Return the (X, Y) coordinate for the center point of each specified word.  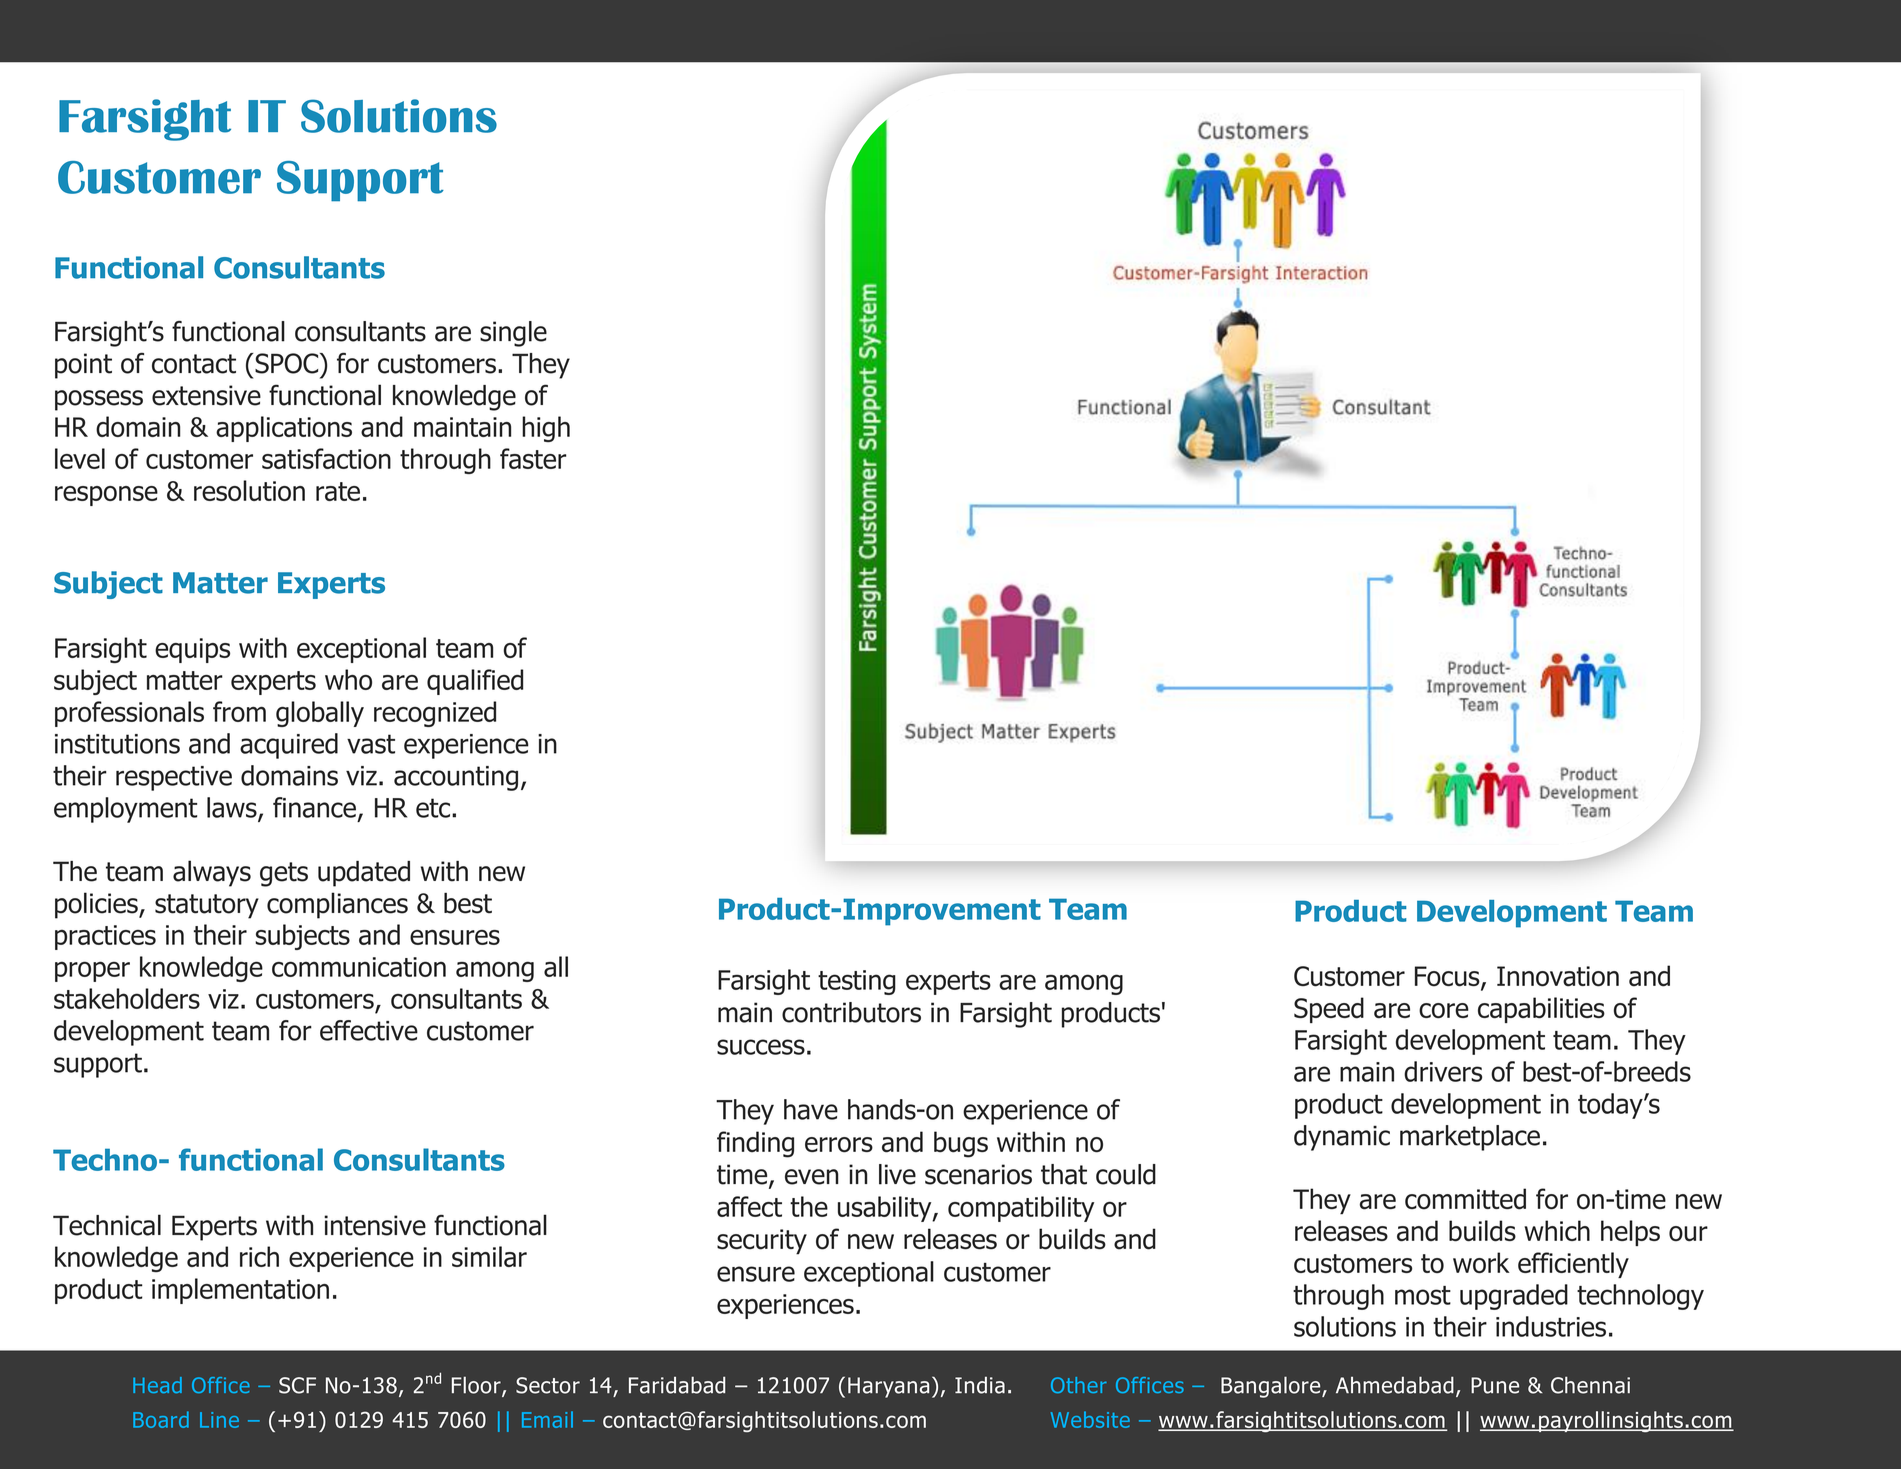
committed (1465, 1199)
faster (533, 458)
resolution (249, 490)
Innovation (1558, 976)
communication (359, 967)
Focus (1448, 977)
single (513, 334)
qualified (475, 682)
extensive (206, 395)
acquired (289, 746)
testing (857, 982)
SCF (297, 1385)
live (897, 1174)
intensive (375, 1225)
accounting (456, 778)
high (546, 429)
